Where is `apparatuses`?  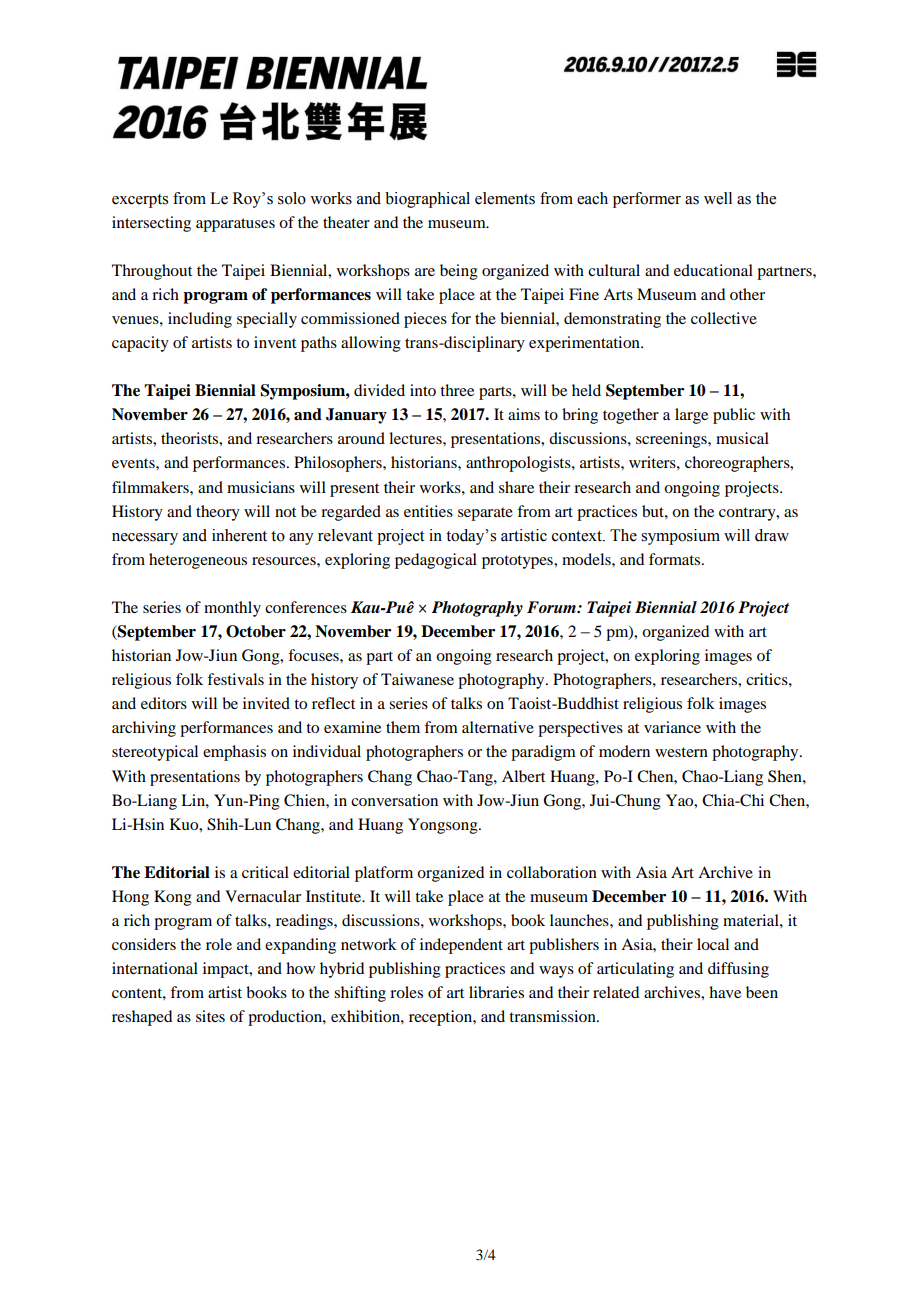
apparatuses is located at coordinates (235, 225).
